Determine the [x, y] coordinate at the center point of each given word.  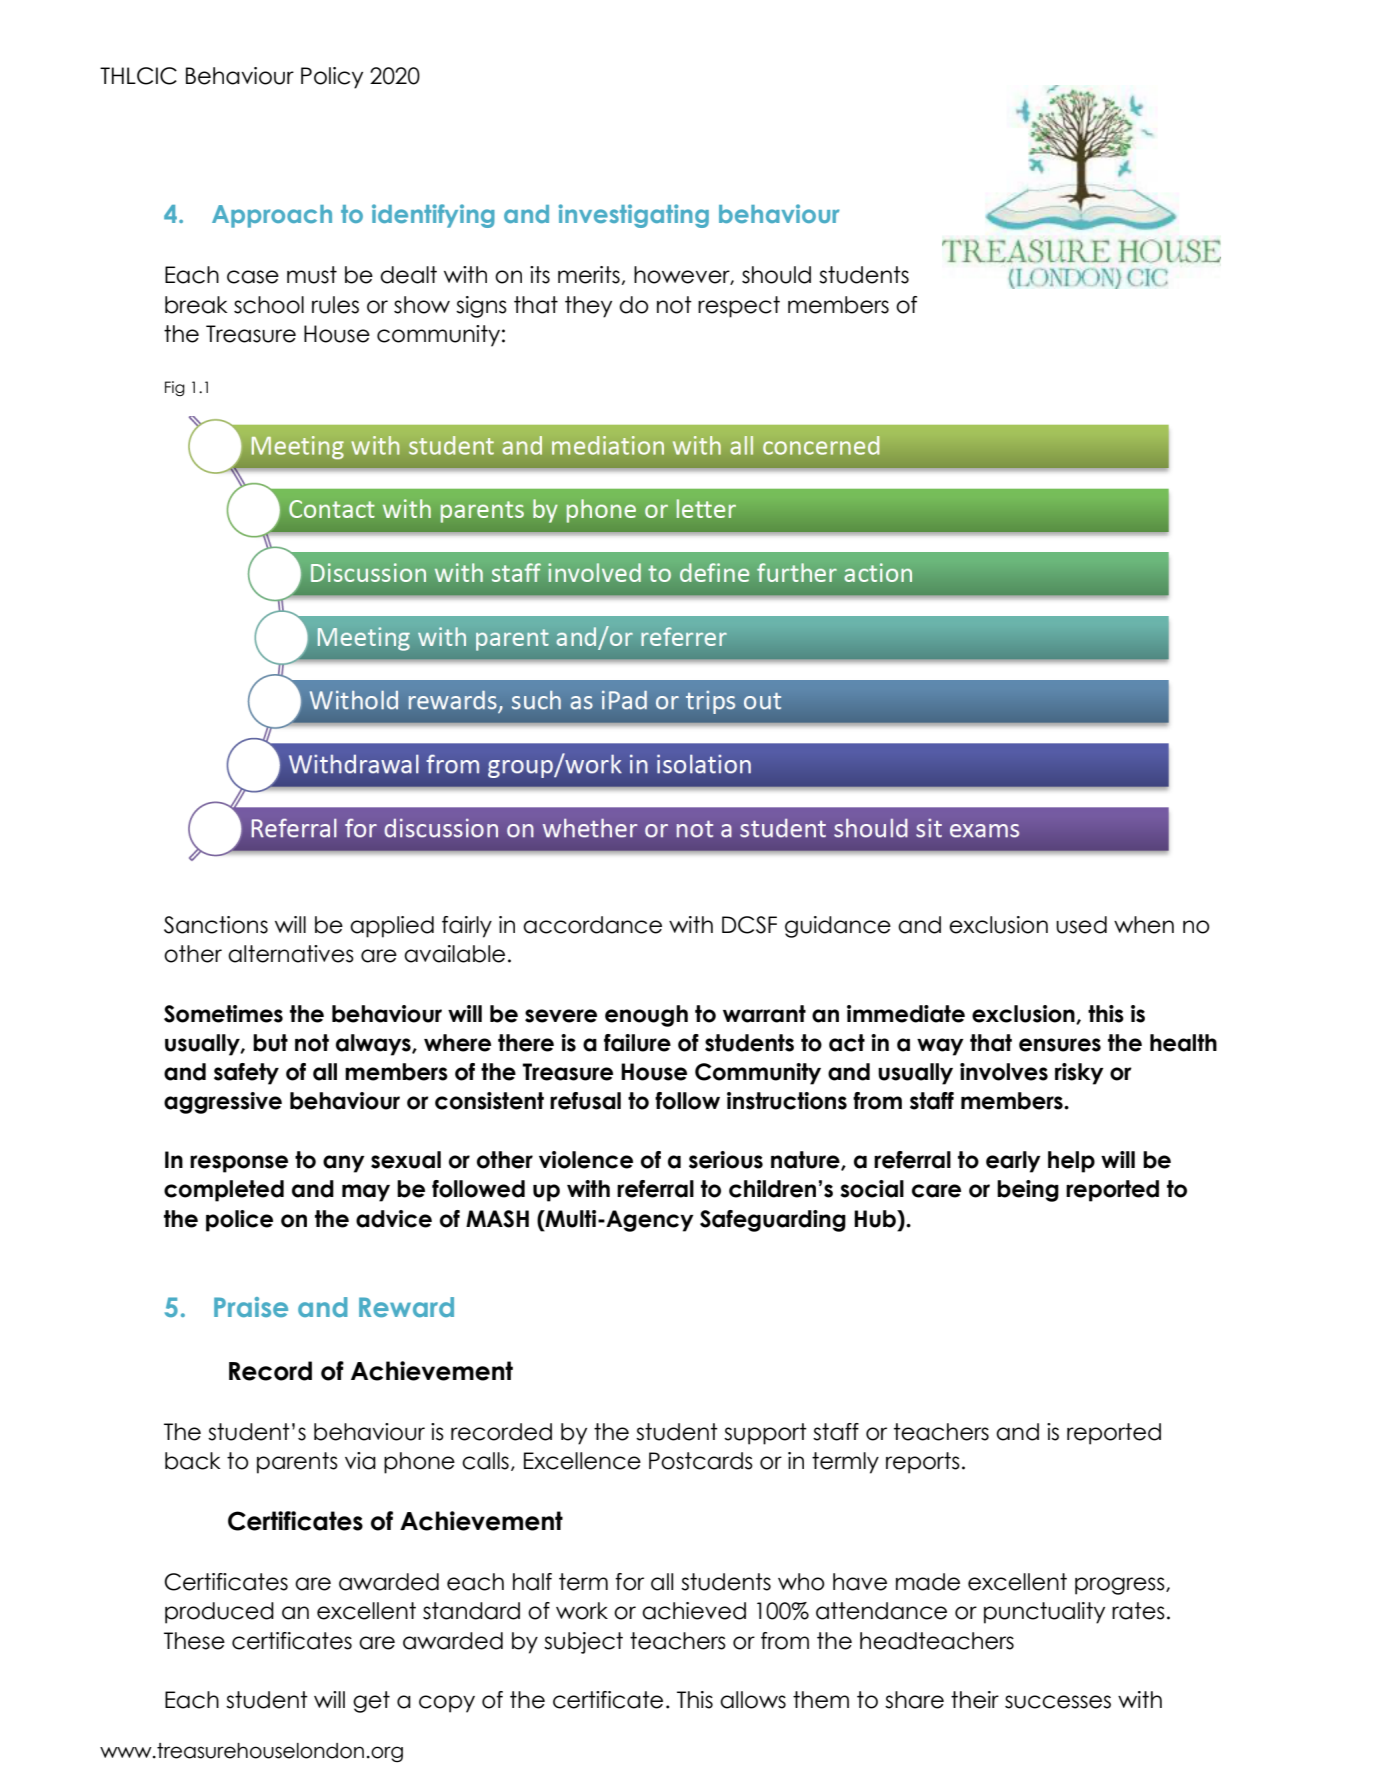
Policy [332, 78]
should [776, 275]
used [1081, 925]
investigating [633, 216]
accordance [592, 925]
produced [219, 1613]
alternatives [291, 954]
